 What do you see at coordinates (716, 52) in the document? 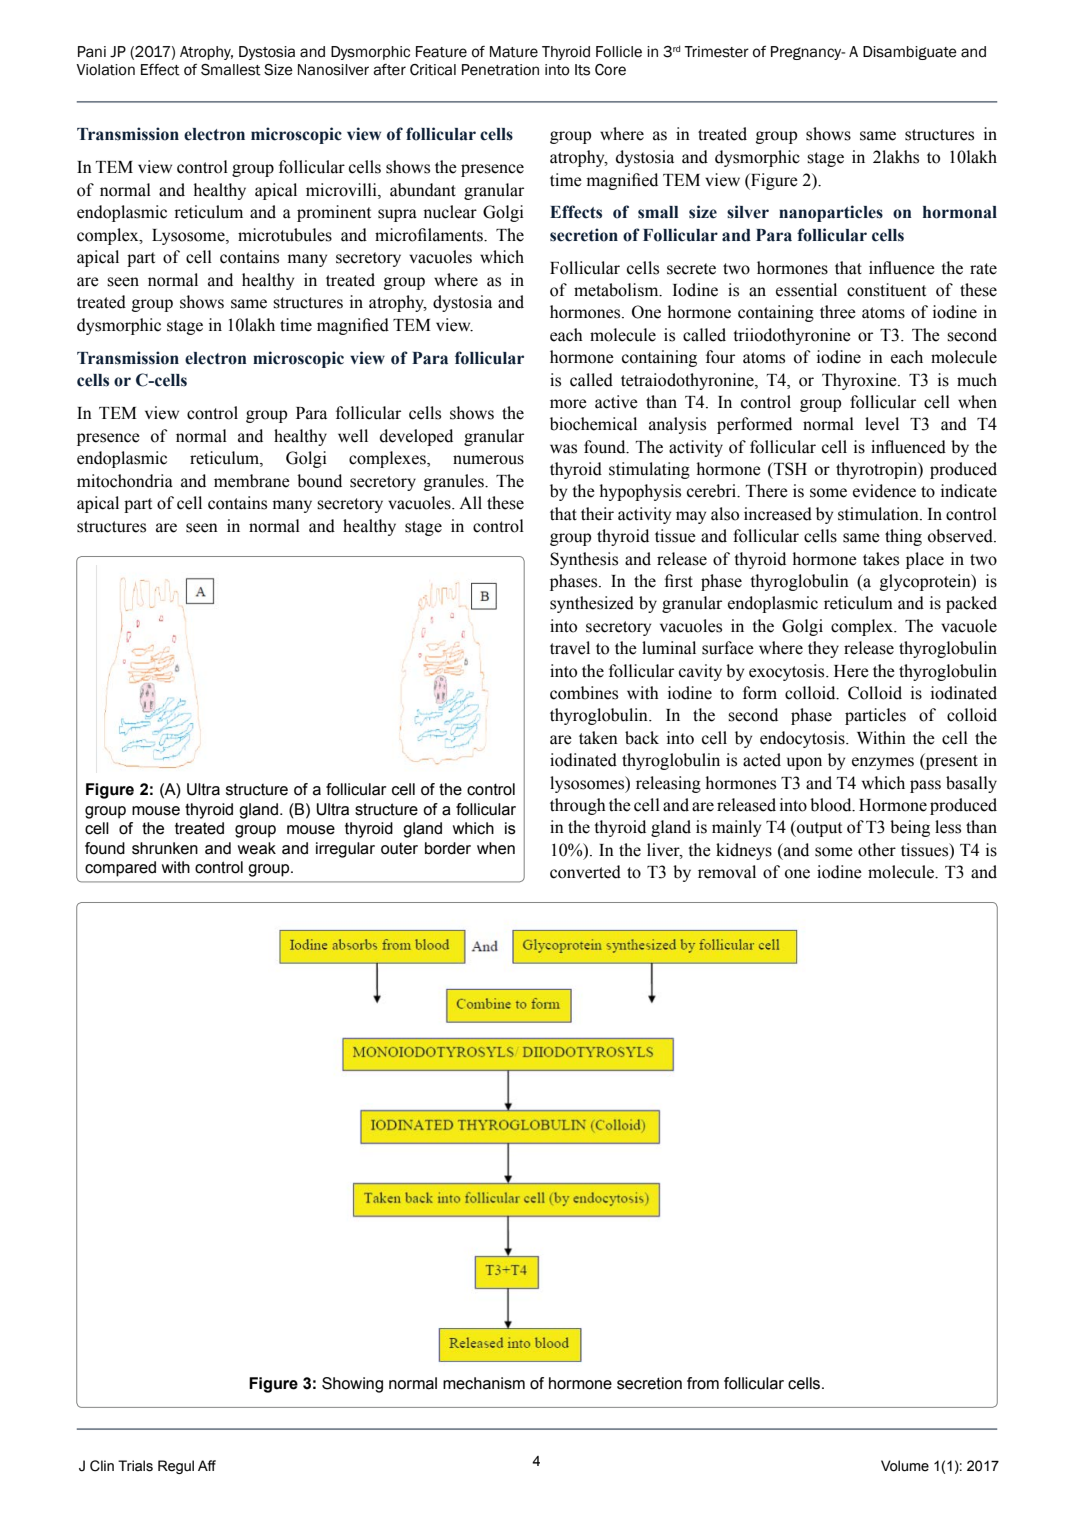
I see `Trimester` at bounding box center [716, 52].
